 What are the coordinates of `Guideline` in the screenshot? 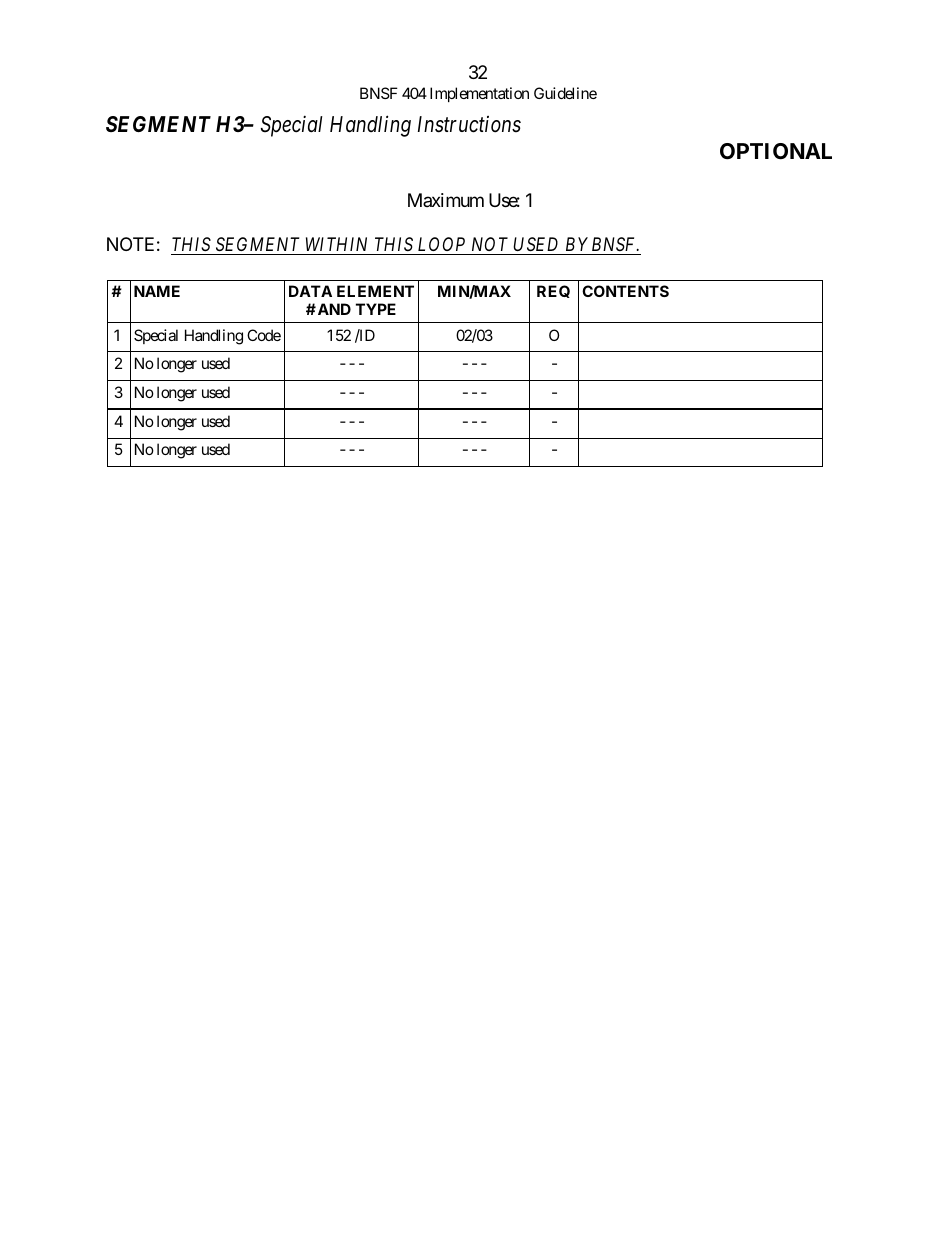 It's located at (565, 93).
